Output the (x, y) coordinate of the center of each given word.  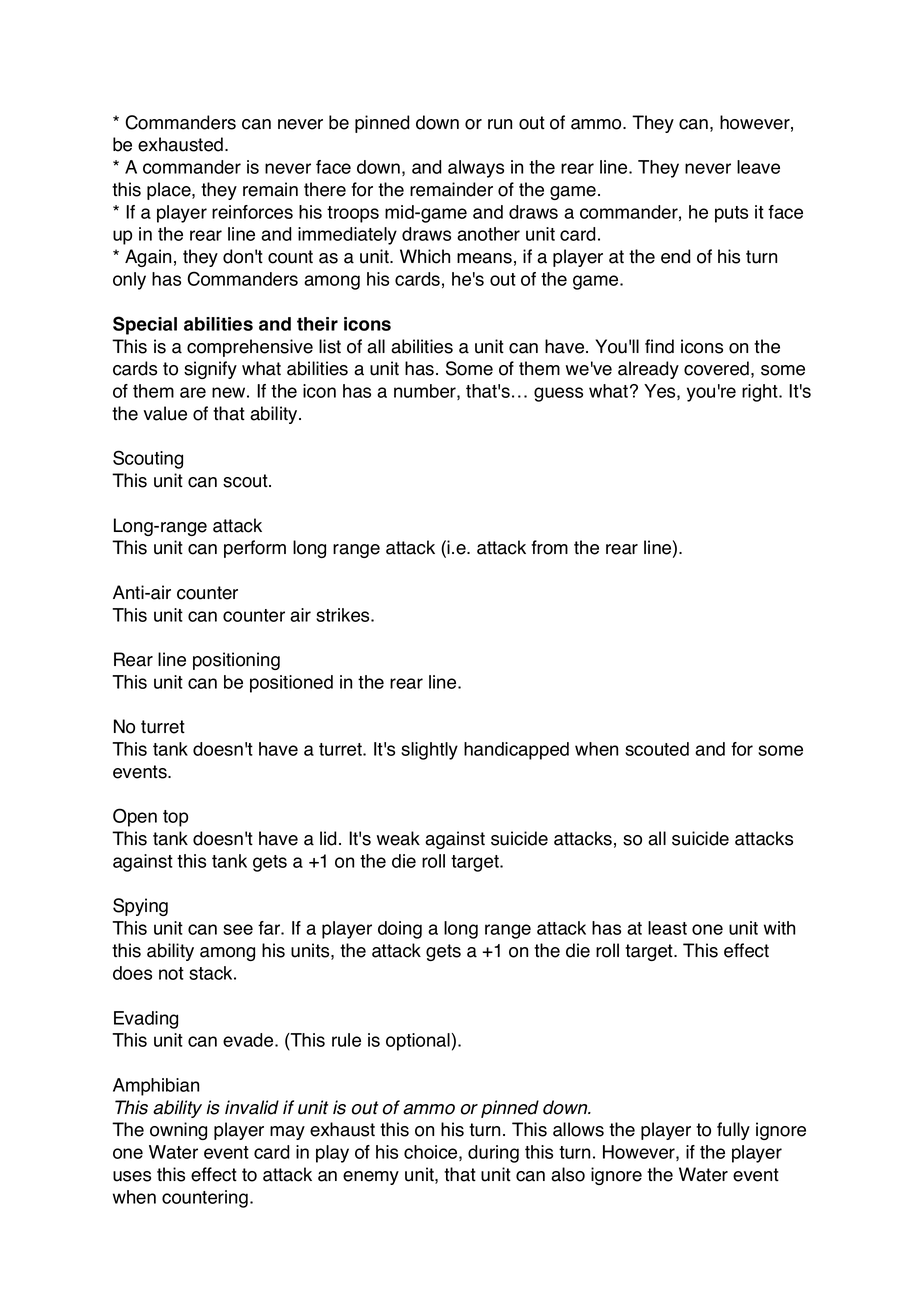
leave (758, 167)
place (170, 191)
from (549, 547)
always (476, 169)
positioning (236, 661)
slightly (429, 751)
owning (178, 1131)
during (493, 1154)
